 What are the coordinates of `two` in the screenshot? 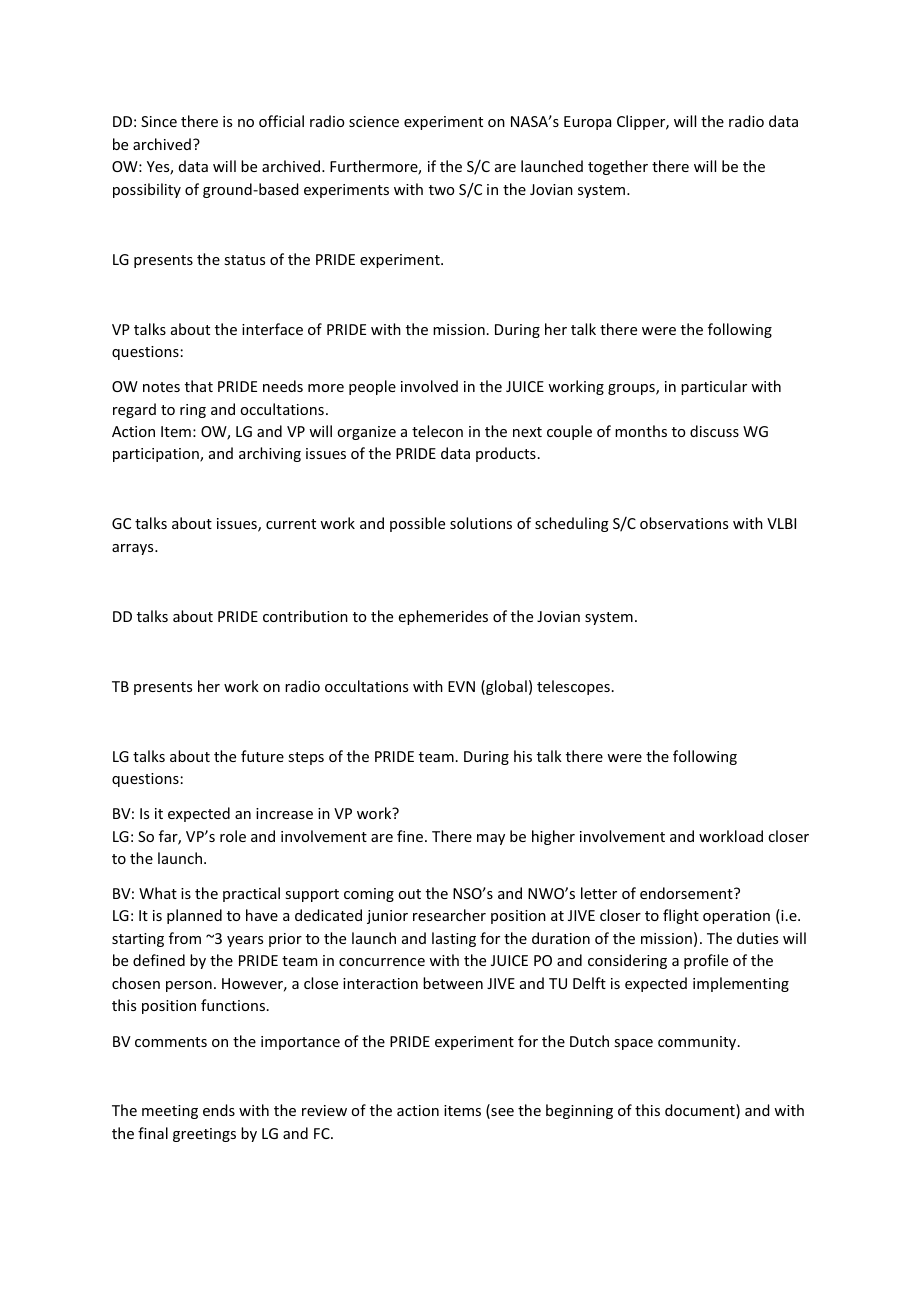 It's located at (441, 190).
